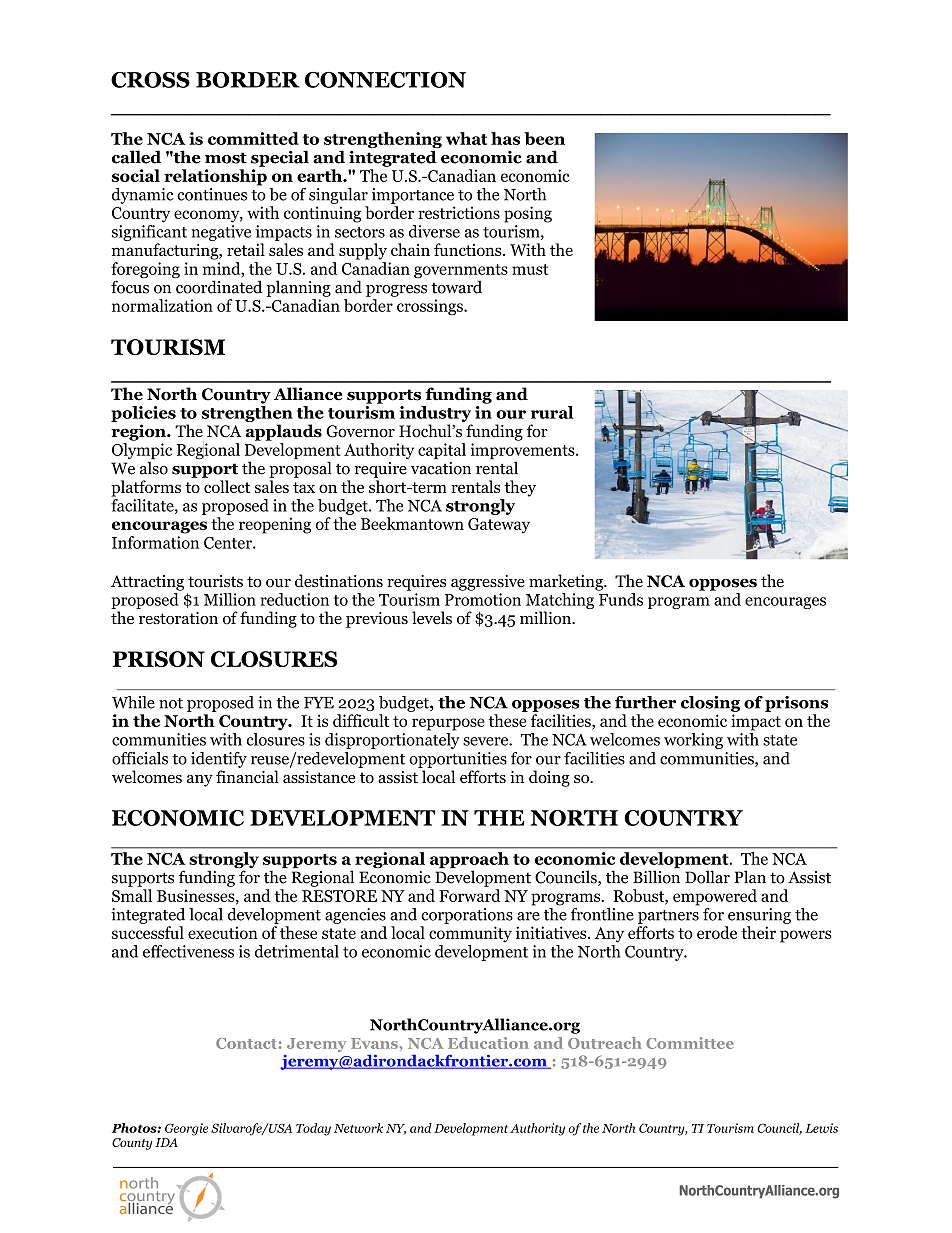 This screenshot has width=952, height=1233. I want to click on what, so click(466, 138).
